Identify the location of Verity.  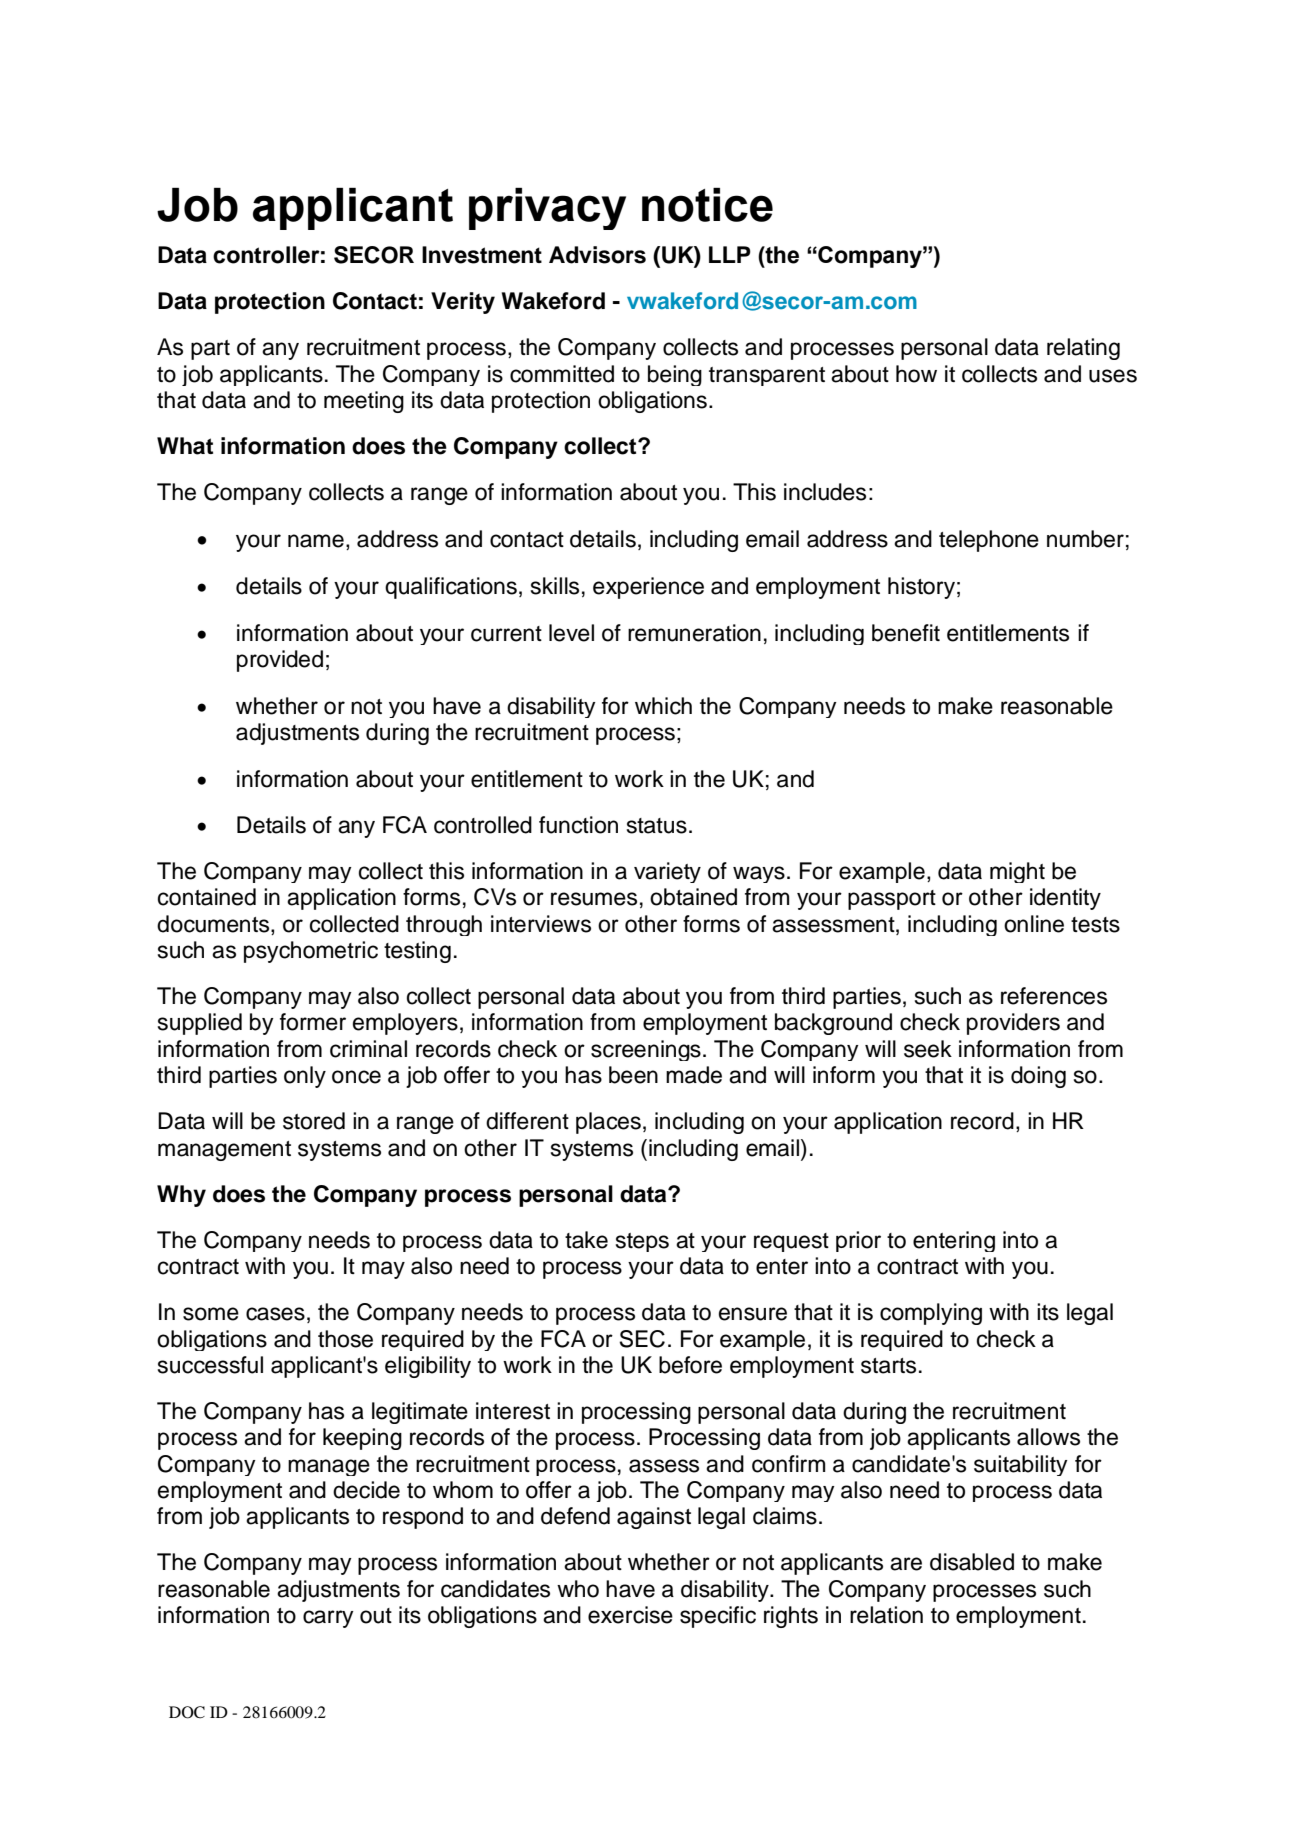
(463, 303).
